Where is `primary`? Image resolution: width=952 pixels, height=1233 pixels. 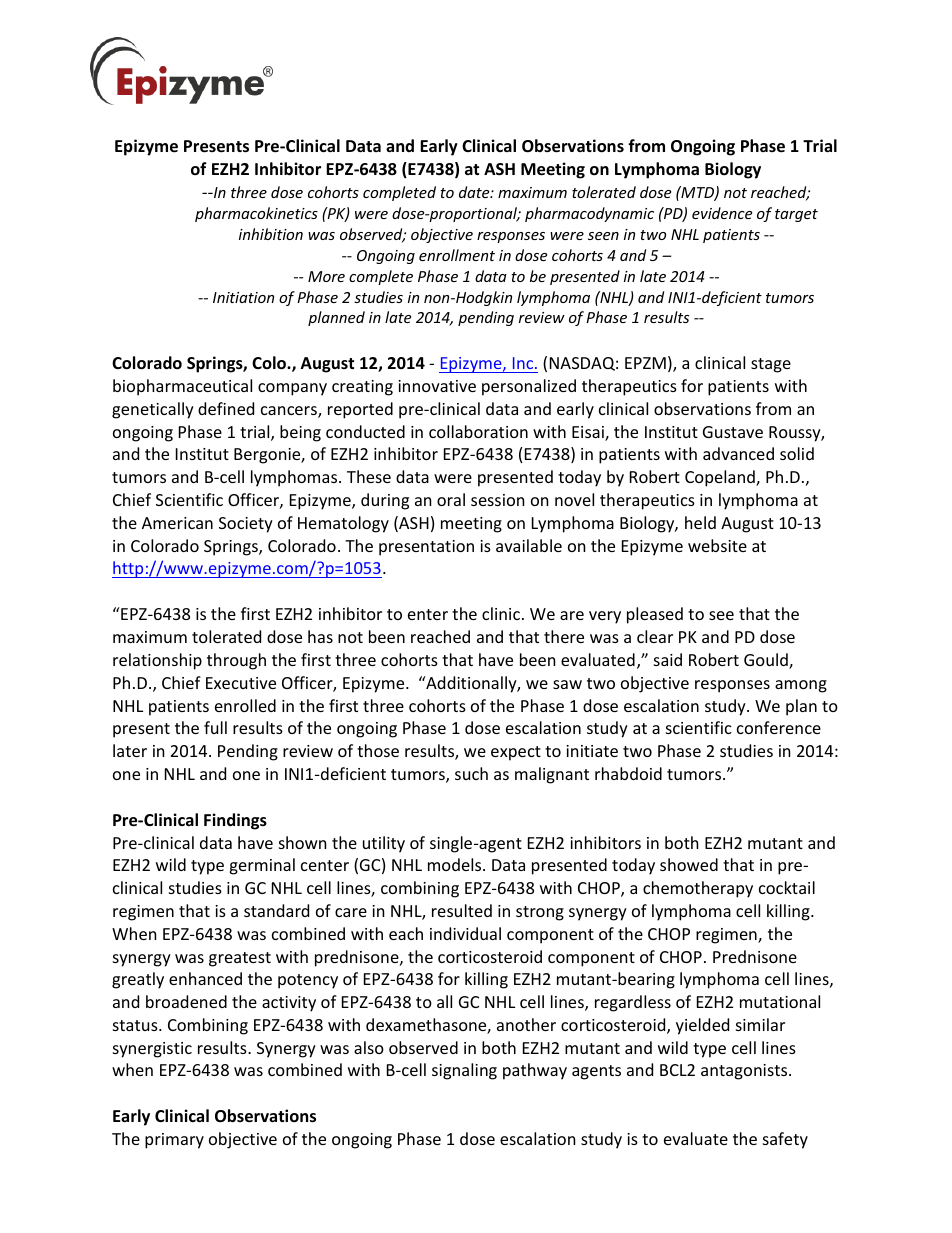
primary is located at coordinates (174, 1141).
